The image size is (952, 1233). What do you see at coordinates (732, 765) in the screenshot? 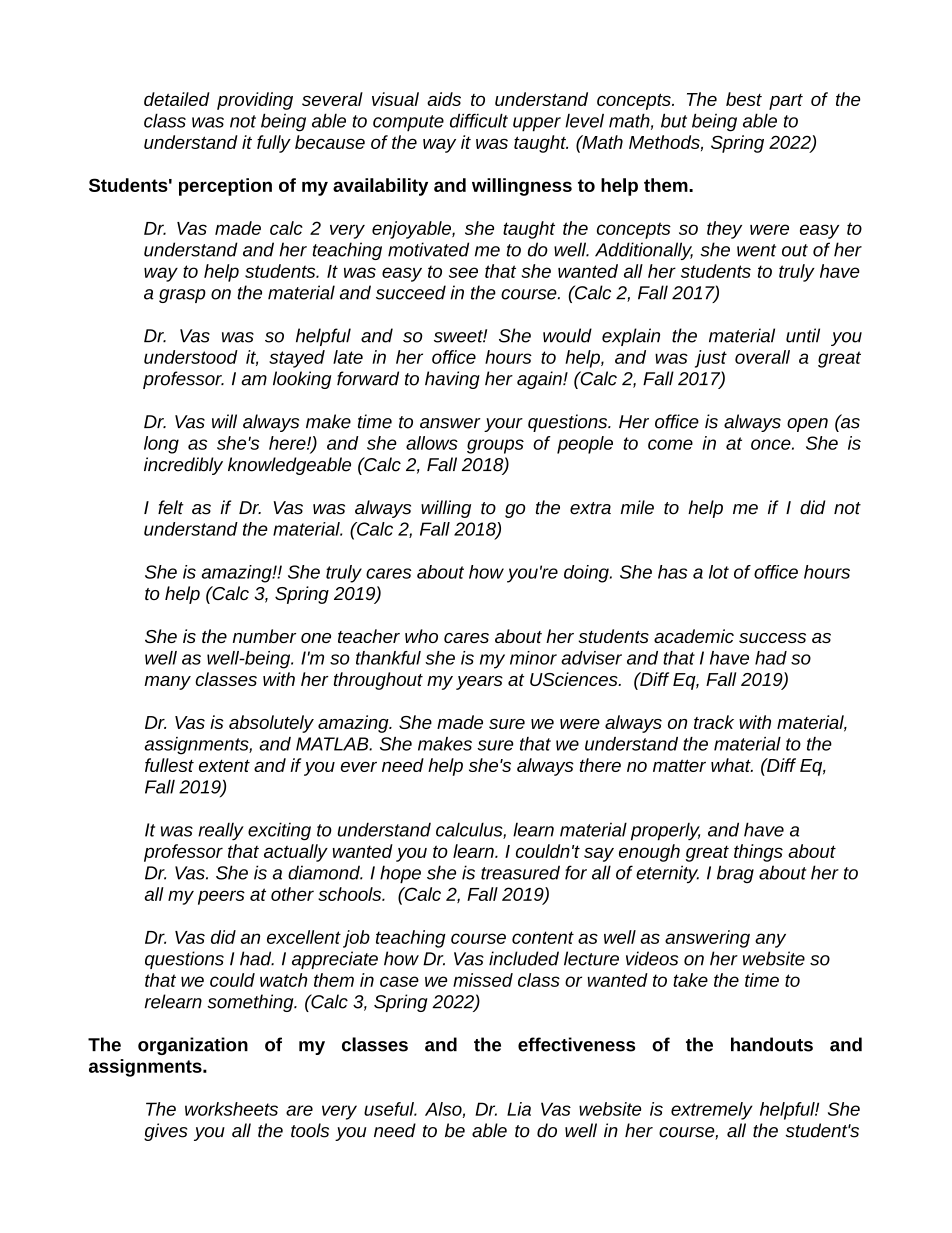
I see `what` at bounding box center [732, 765].
